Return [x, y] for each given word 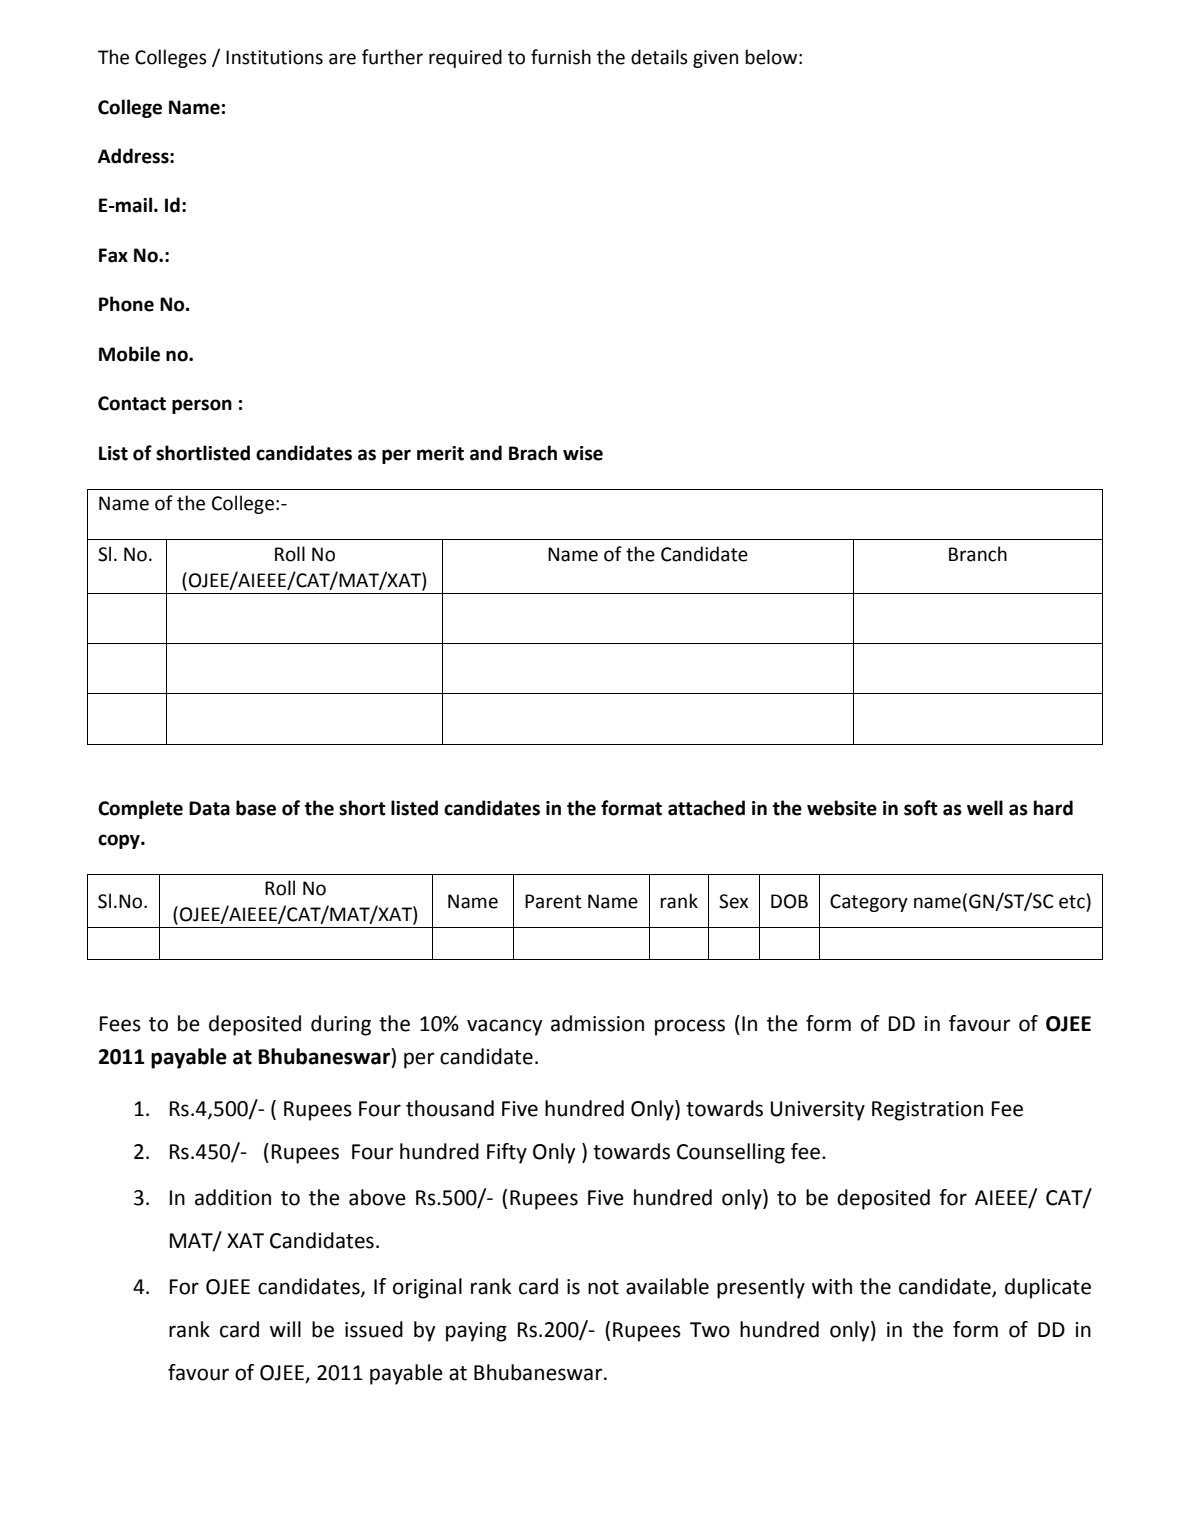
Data [209, 808]
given [715, 59]
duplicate [1048, 1288]
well [985, 808]
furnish [561, 57]
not [603, 1287]
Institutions [274, 57]
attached [706, 808]
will [285, 1329]
